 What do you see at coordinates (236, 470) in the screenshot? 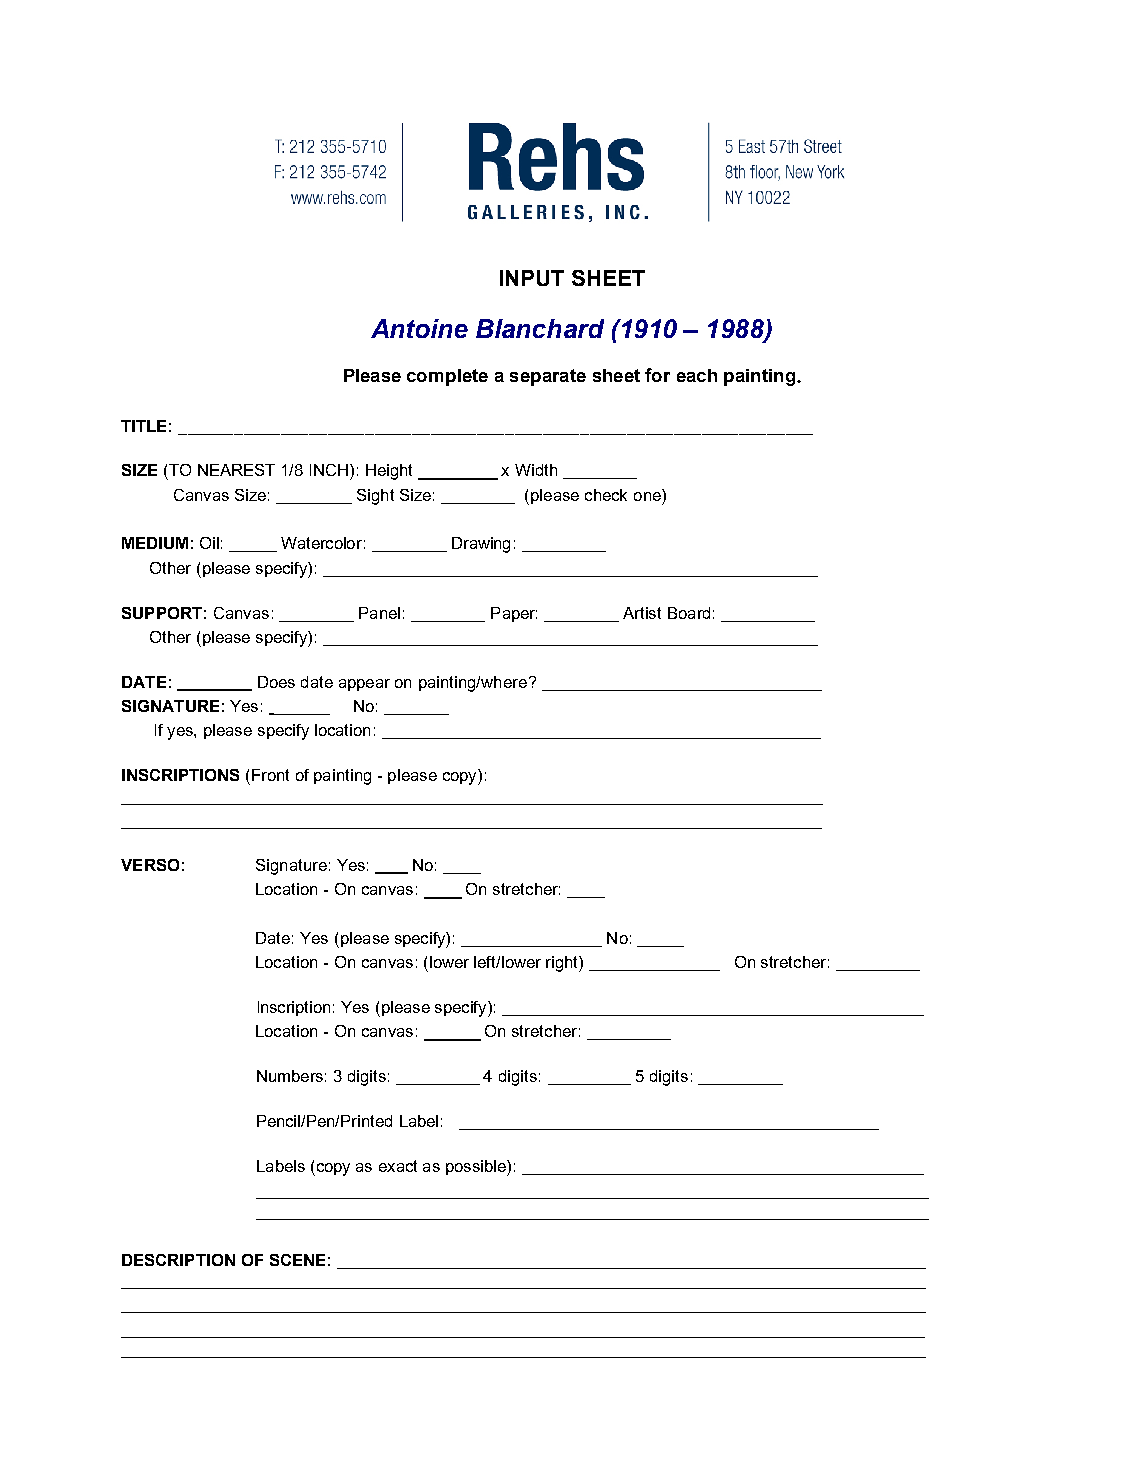
I see `NEAREST` at bounding box center [236, 470].
